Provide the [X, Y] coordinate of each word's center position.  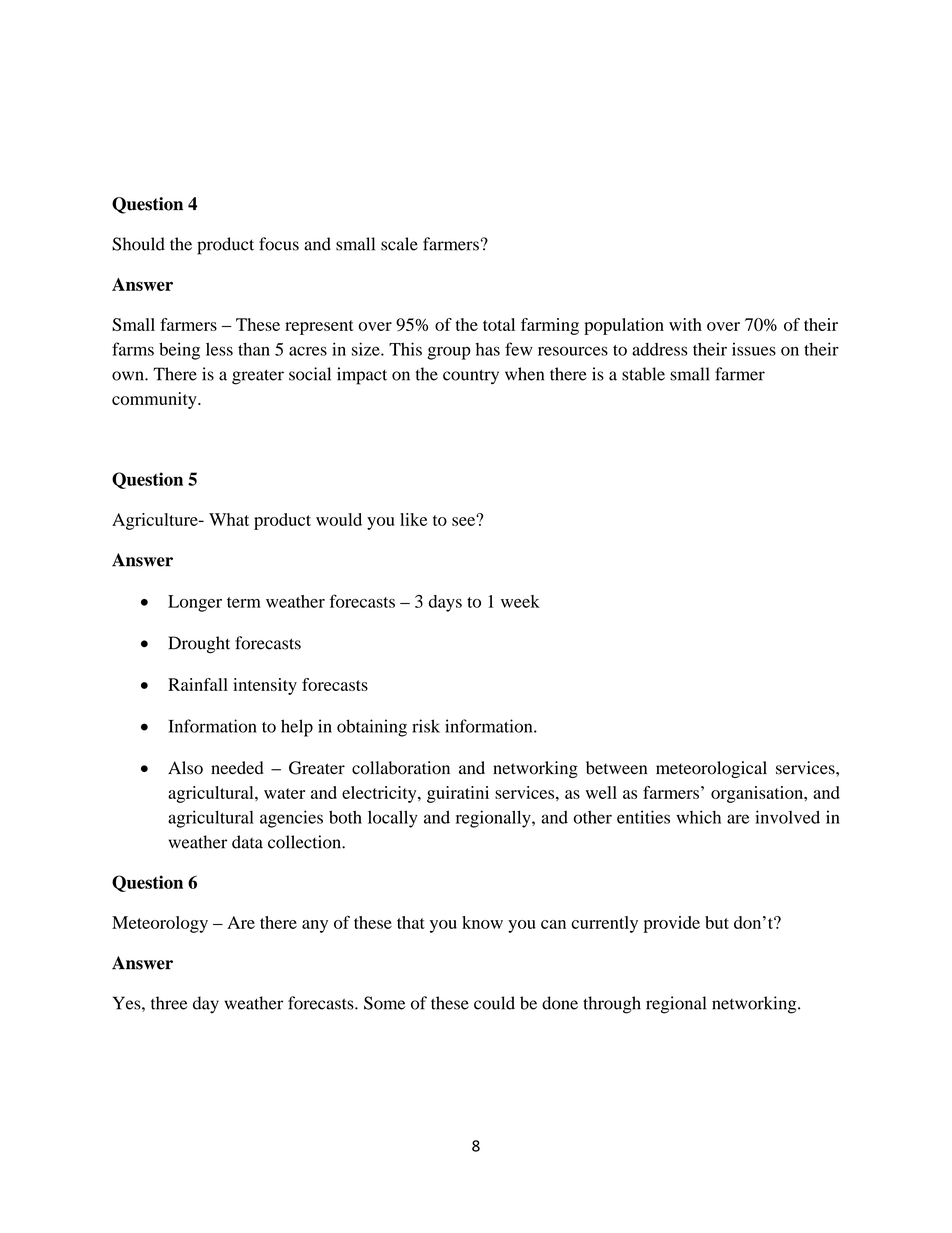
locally [393, 819]
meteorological [711, 769]
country [471, 377]
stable [643, 374]
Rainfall [198, 684]
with [685, 324]
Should [138, 244]
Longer [195, 603]
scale [399, 244]
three [169, 1003]
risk [426, 726]
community [155, 400]
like [413, 519]
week [520, 601]
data [247, 842]
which [698, 817]
